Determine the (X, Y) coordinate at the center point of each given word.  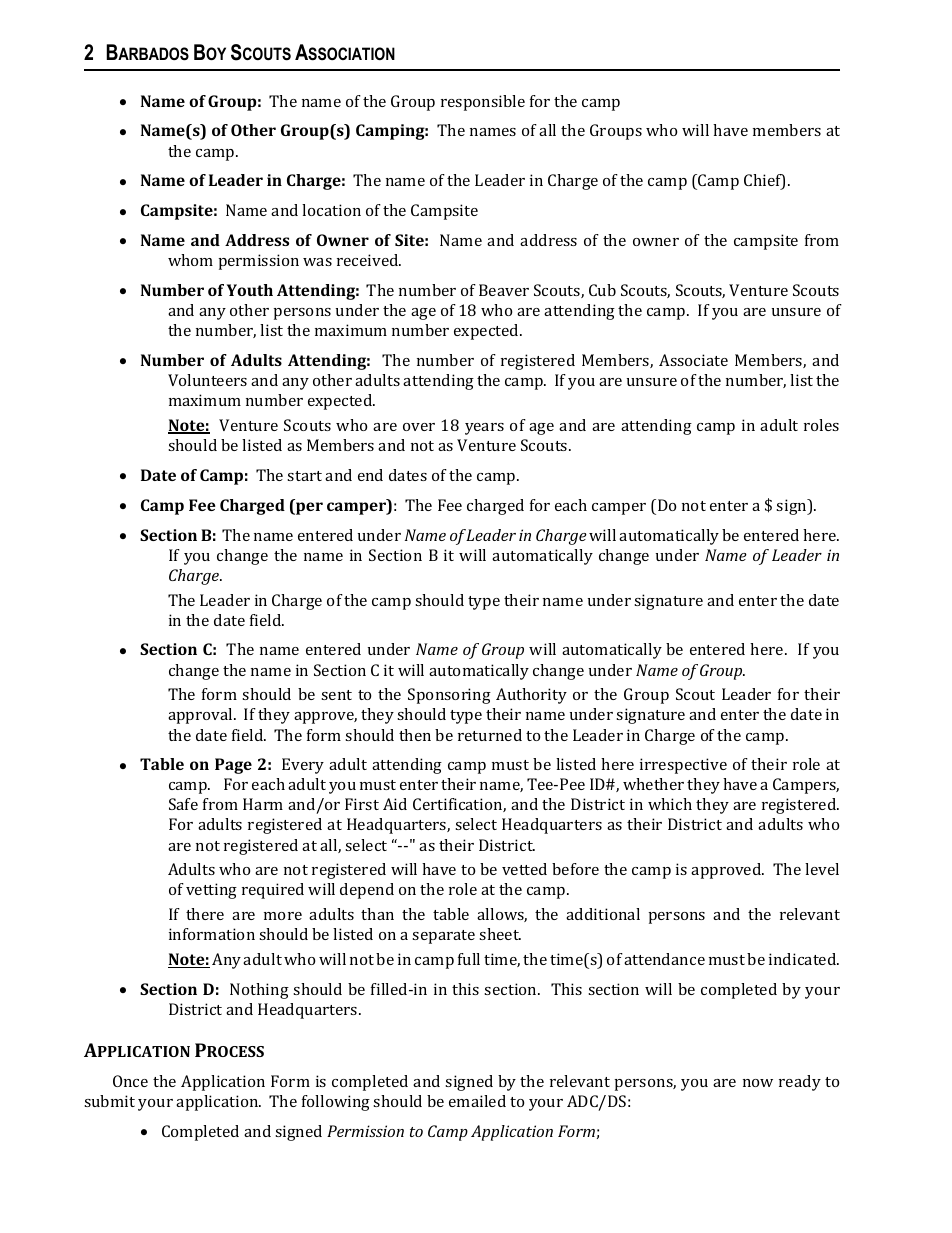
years (484, 429)
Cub (602, 290)
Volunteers (207, 380)
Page (233, 766)
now (758, 1083)
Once (130, 1081)
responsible (483, 103)
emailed (477, 1101)
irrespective (683, 766)
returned (490, 735)
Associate (693, 360)
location (331, 210)
